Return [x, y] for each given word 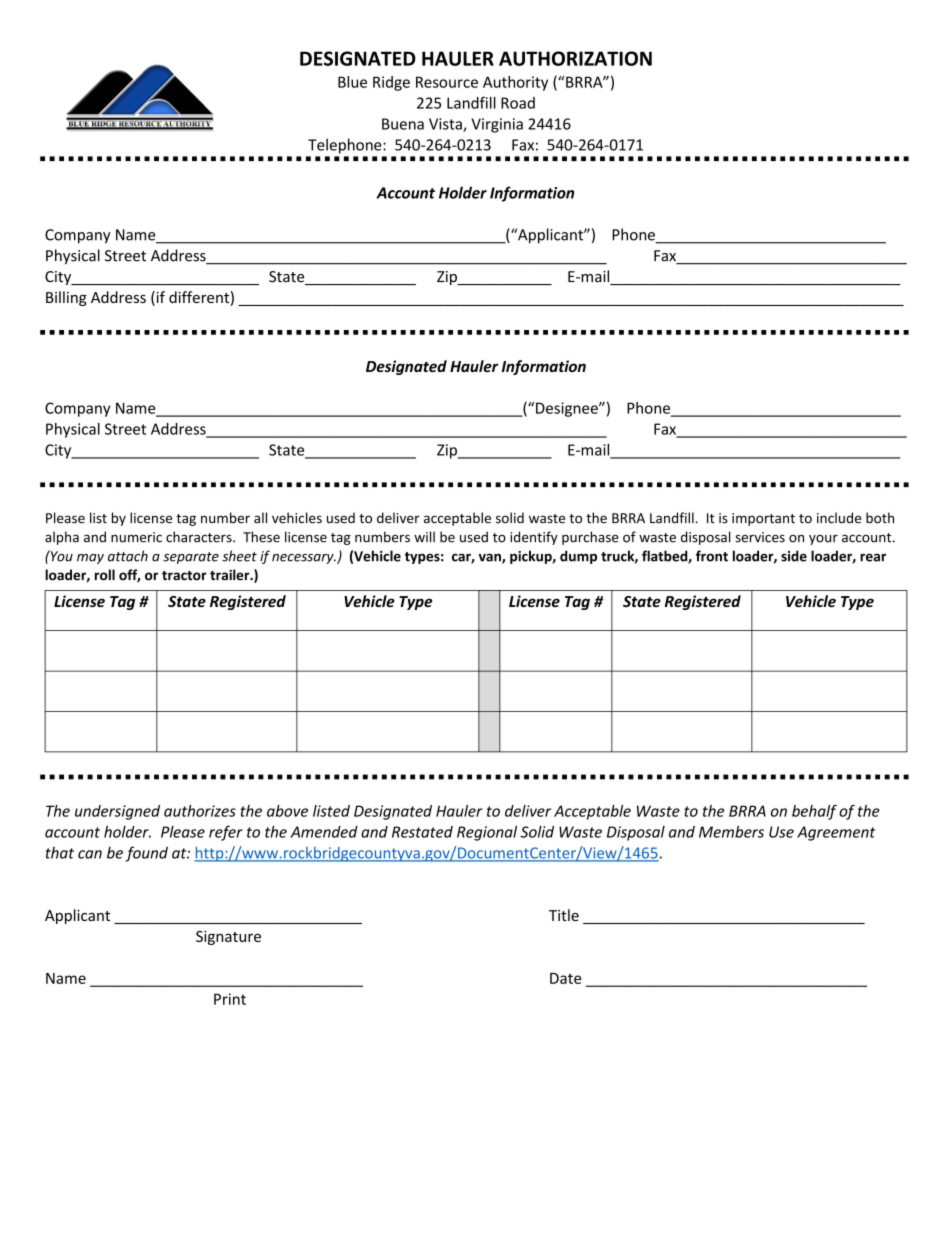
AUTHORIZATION [575, 58]
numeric [136, 537]
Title [564, 915]
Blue [352, 82]
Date [565, 978]
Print [230, 999]
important [763, 519]
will [424, 536]
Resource [447, 82]
